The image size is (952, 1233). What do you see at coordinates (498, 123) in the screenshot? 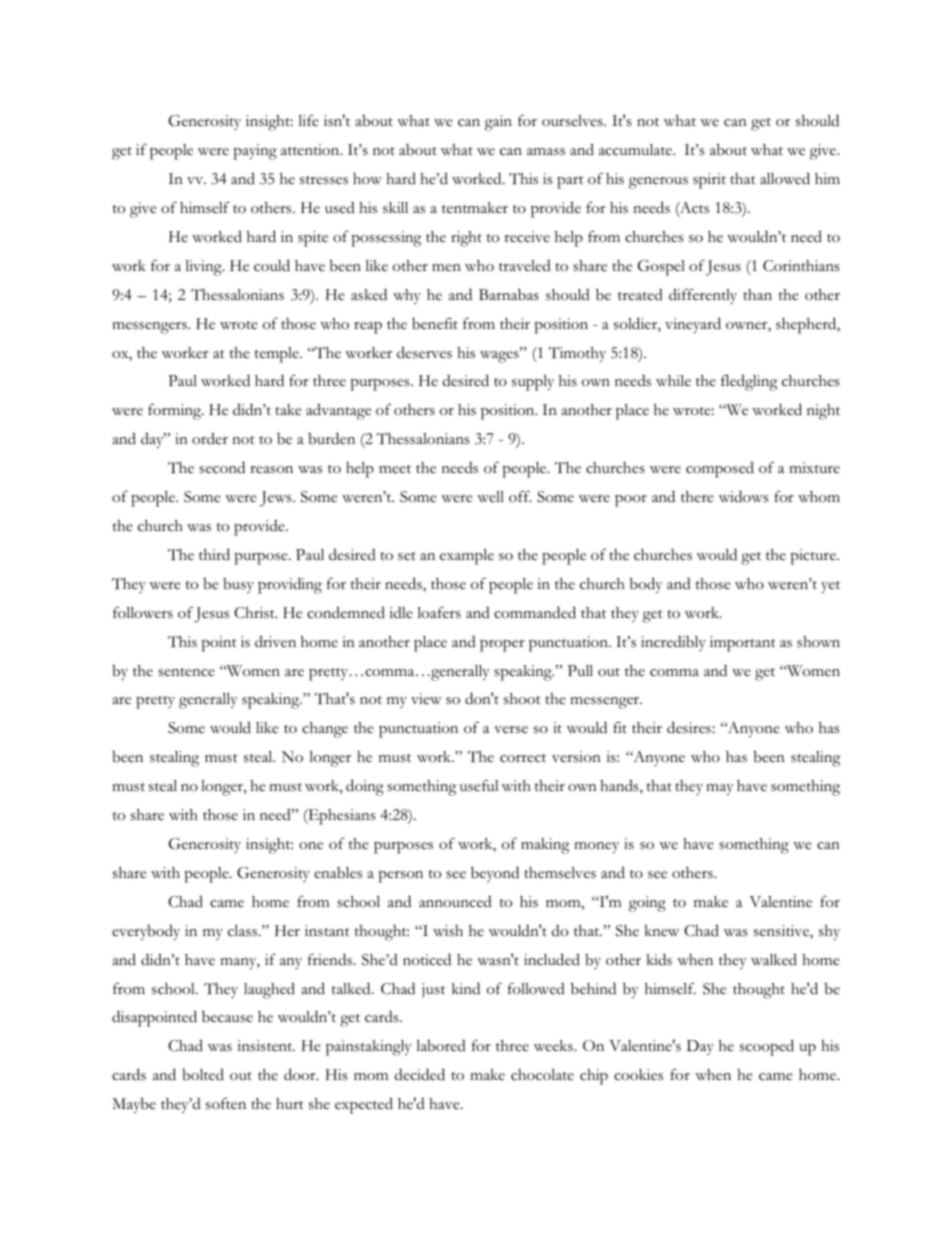
I see `gain` at bounding box center [498, 123].
